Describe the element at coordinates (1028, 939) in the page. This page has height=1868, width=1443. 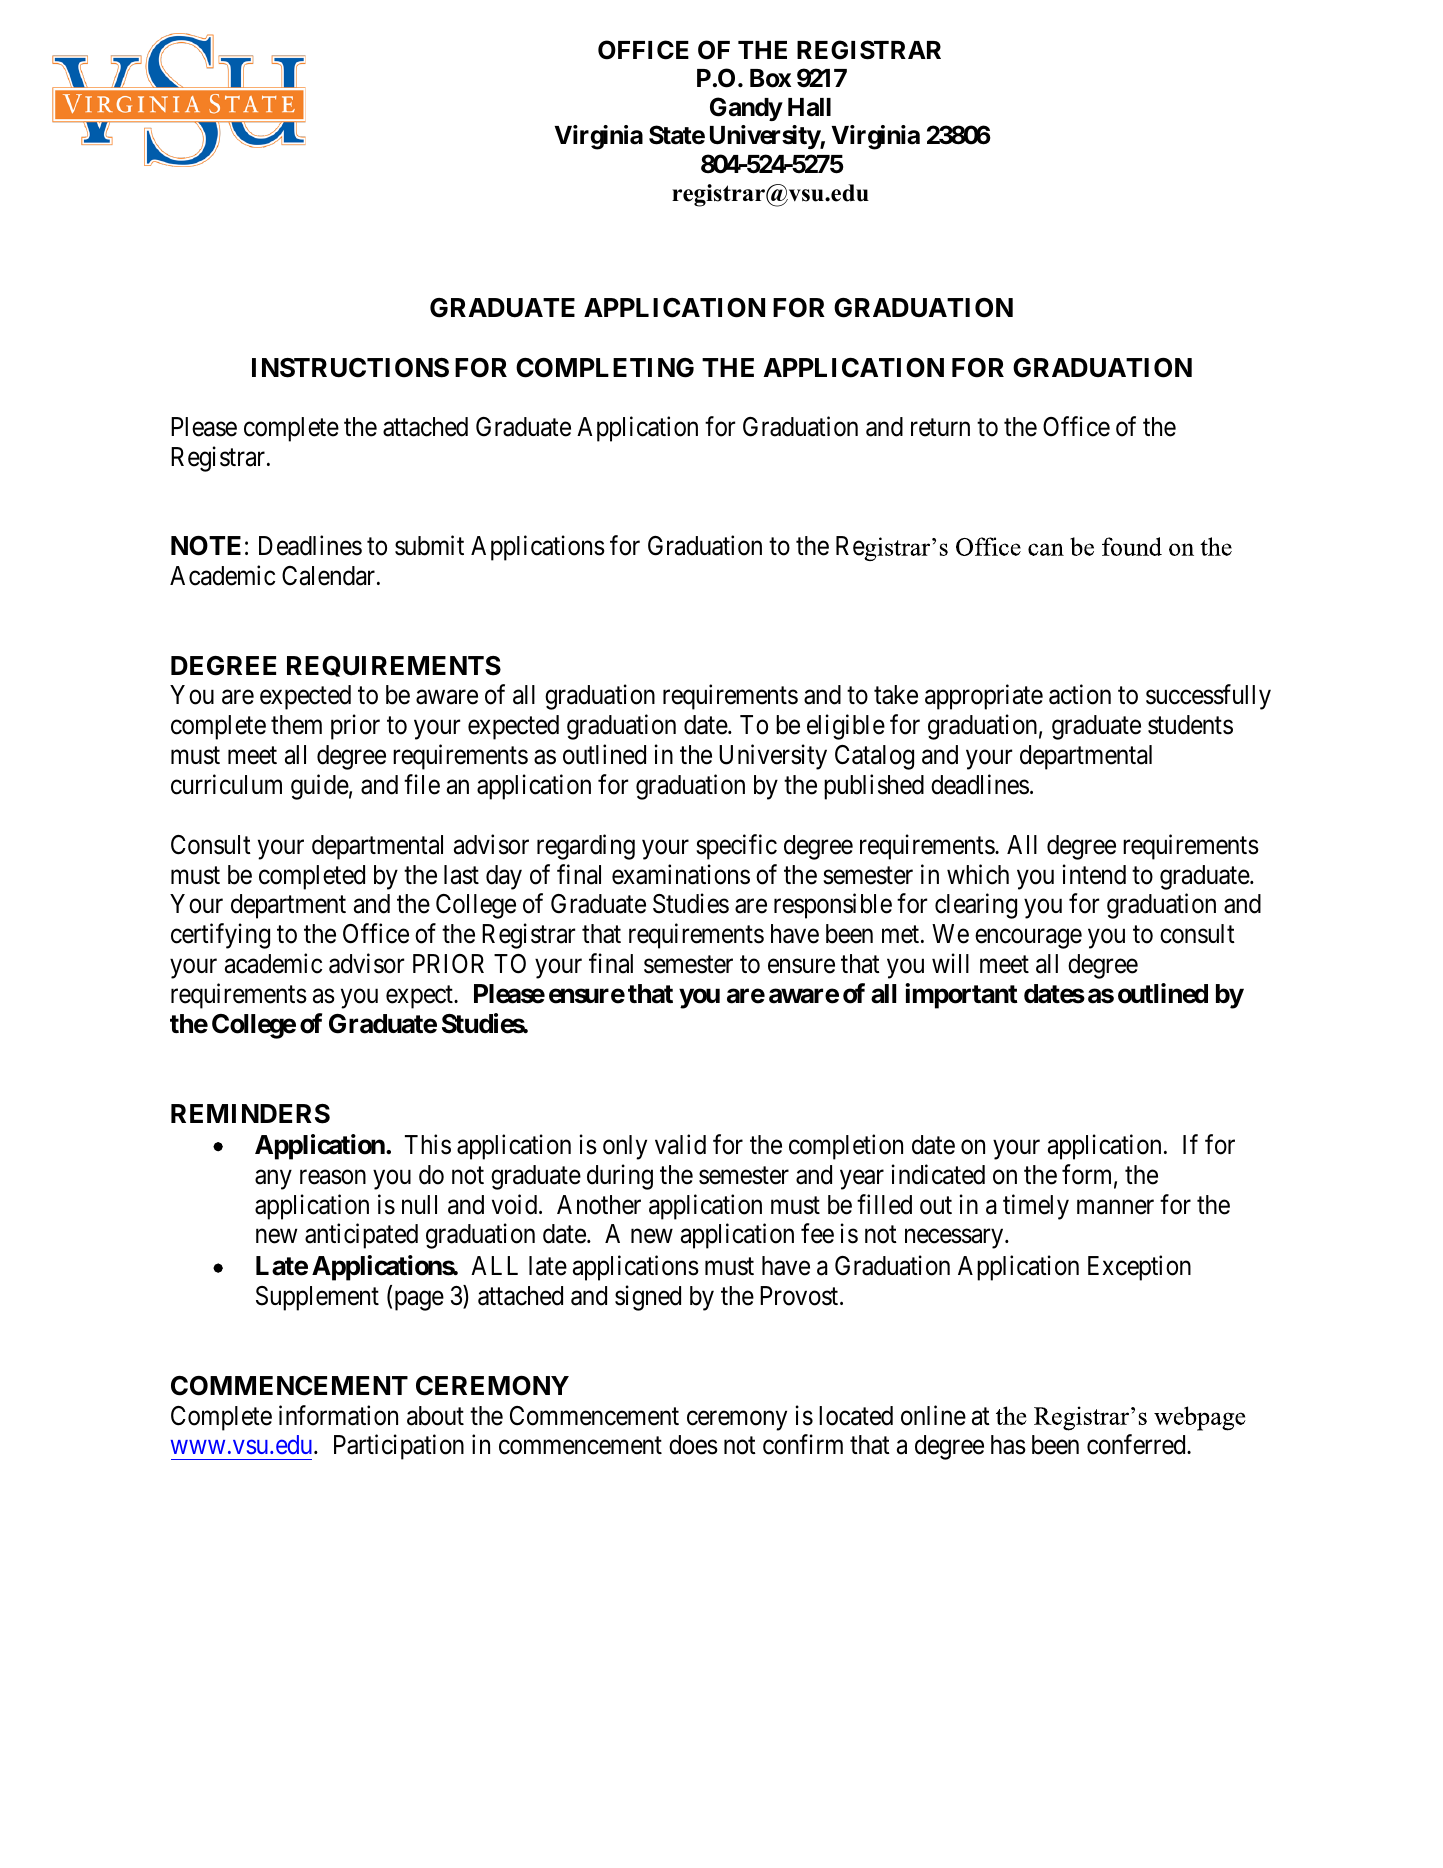
I see `encourage` at that location.
